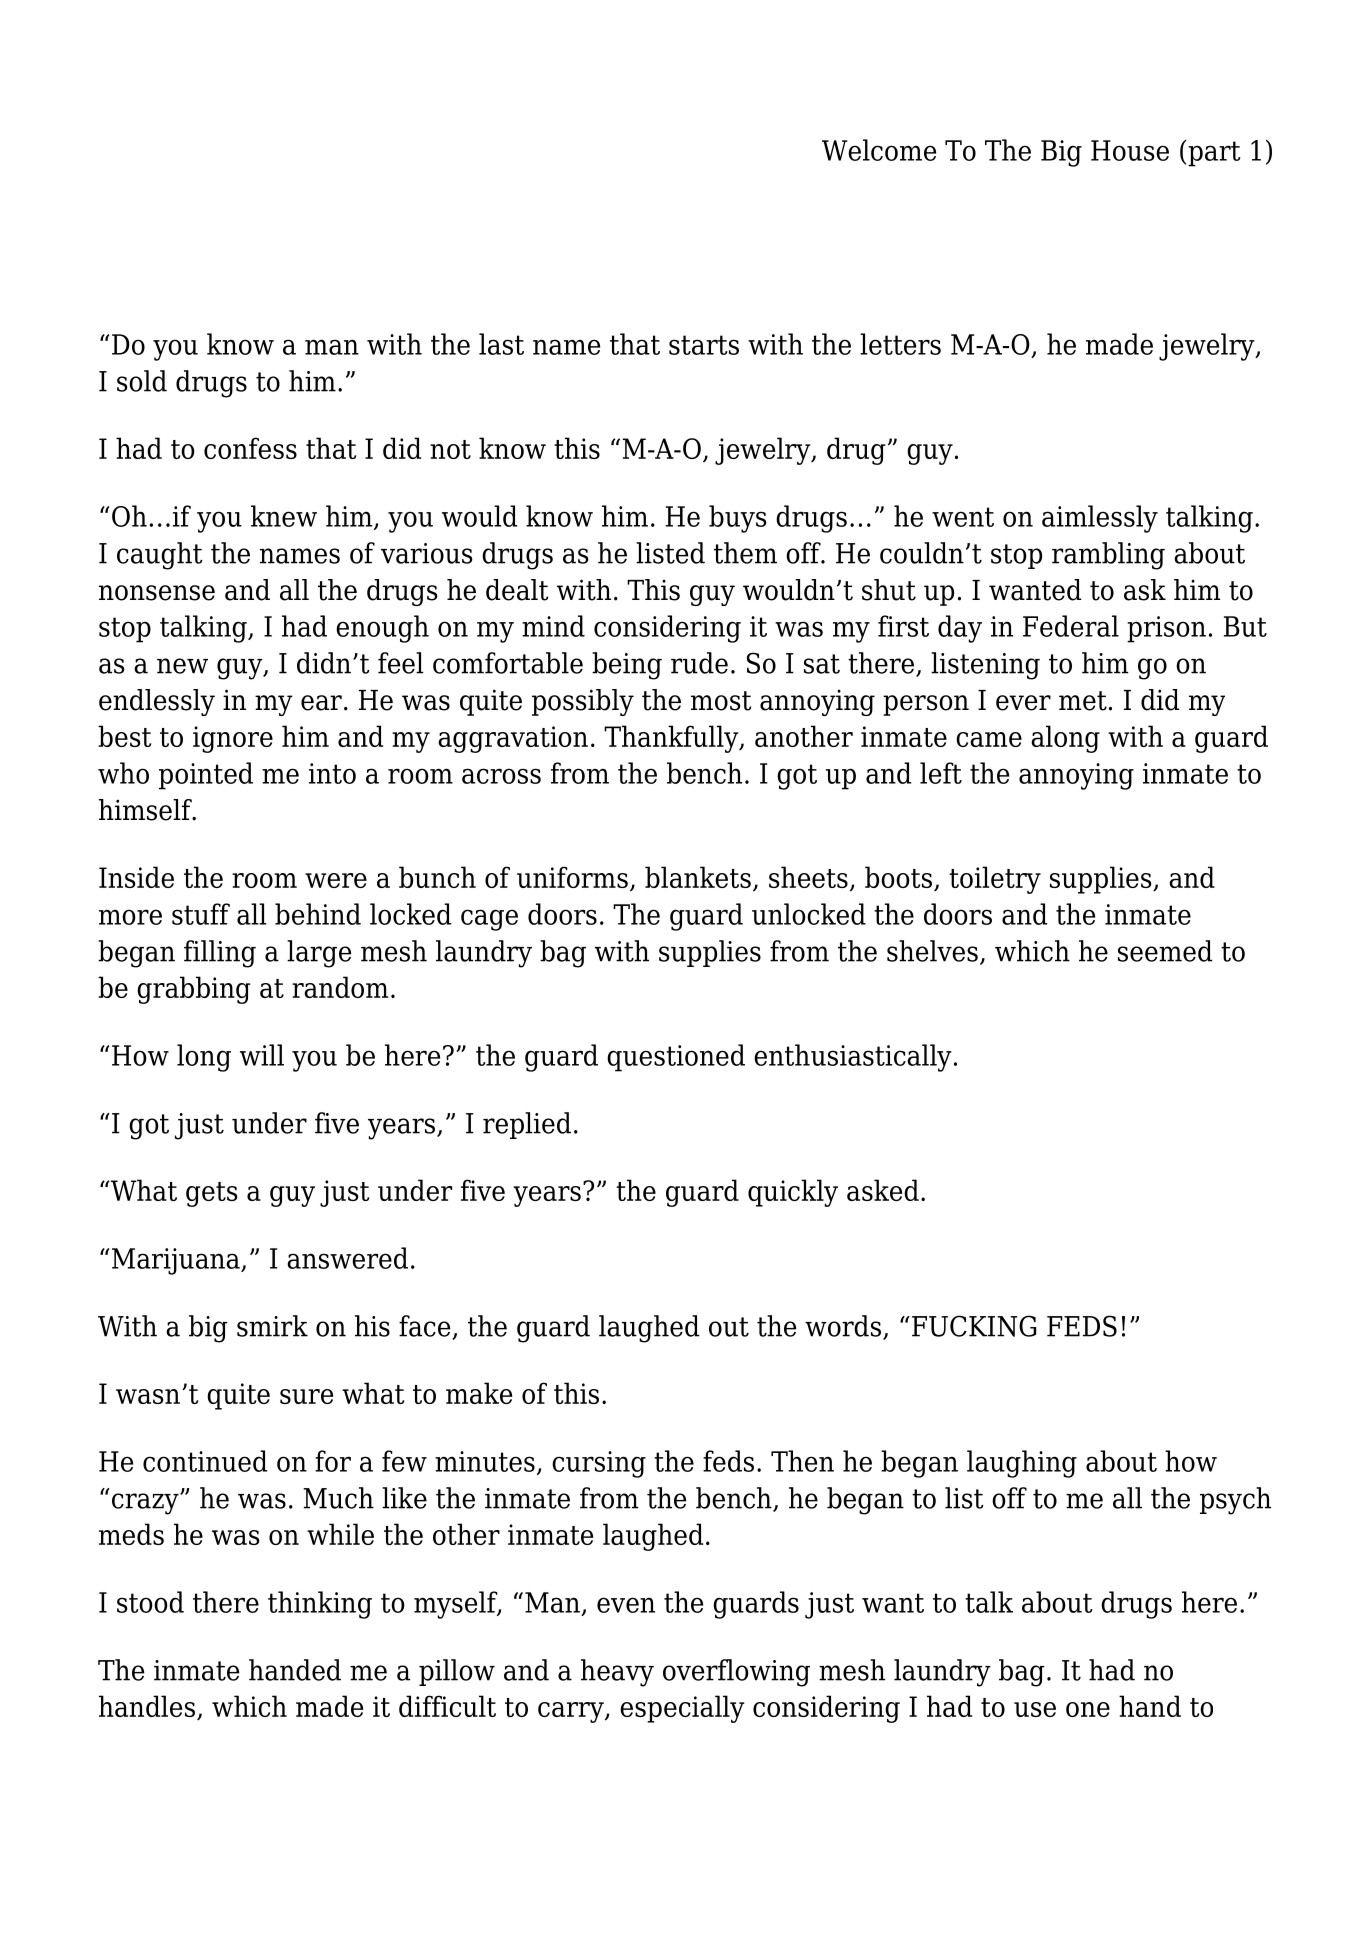 The image size is (1372, 1940). What do you see at coordinates (1130, 150) in the page?
I see `House` at bounding box center [1130, 150].
